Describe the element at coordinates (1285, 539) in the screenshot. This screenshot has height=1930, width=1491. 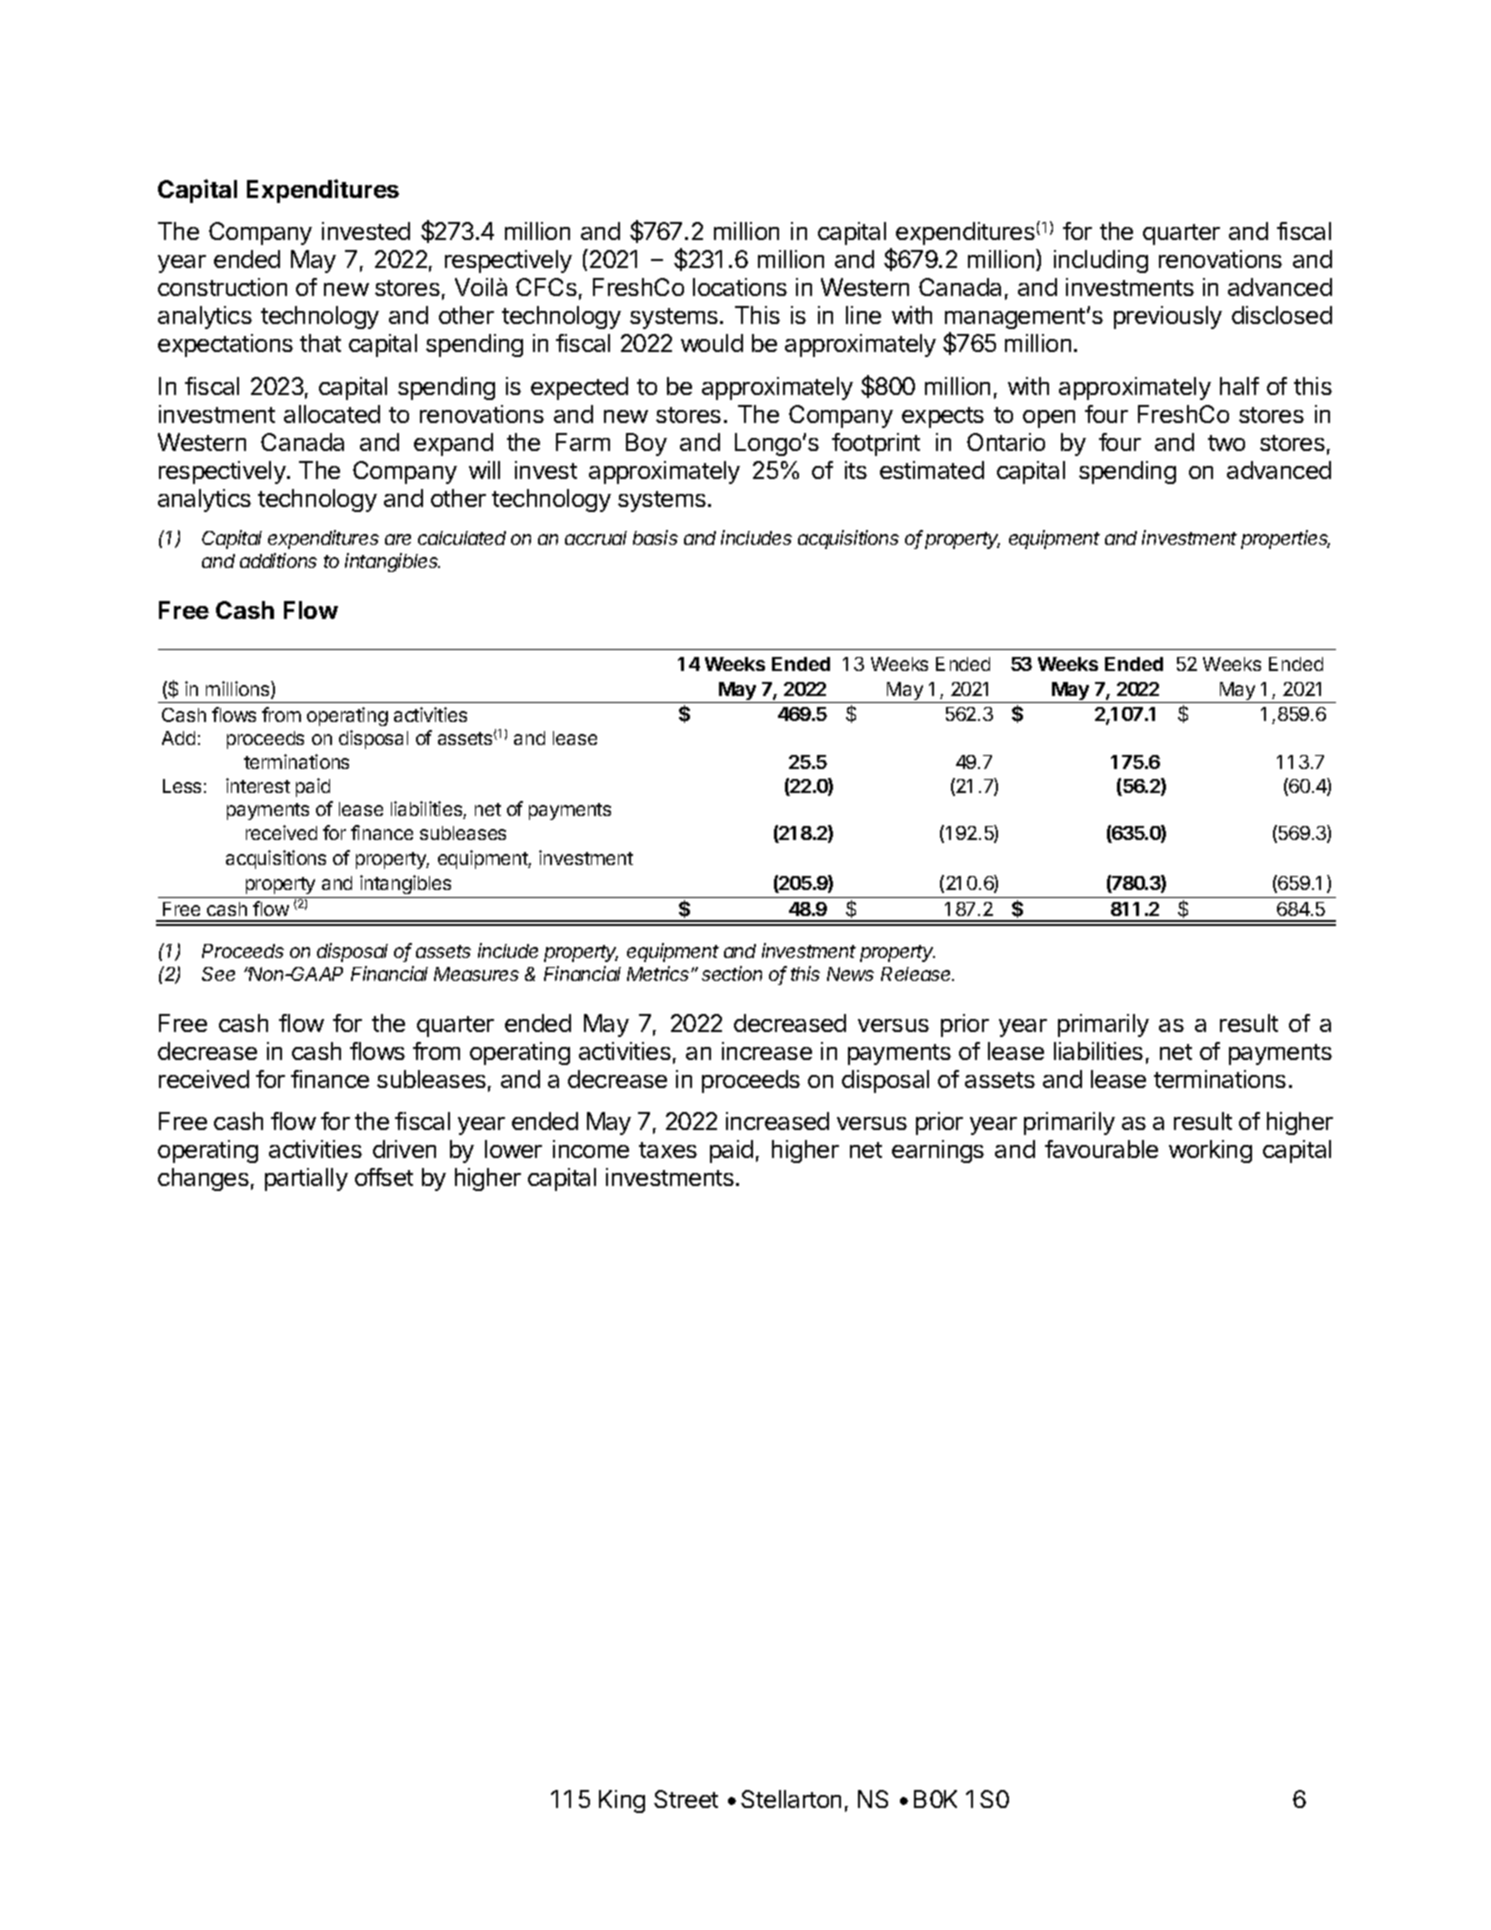
I see `properties` at that location.
